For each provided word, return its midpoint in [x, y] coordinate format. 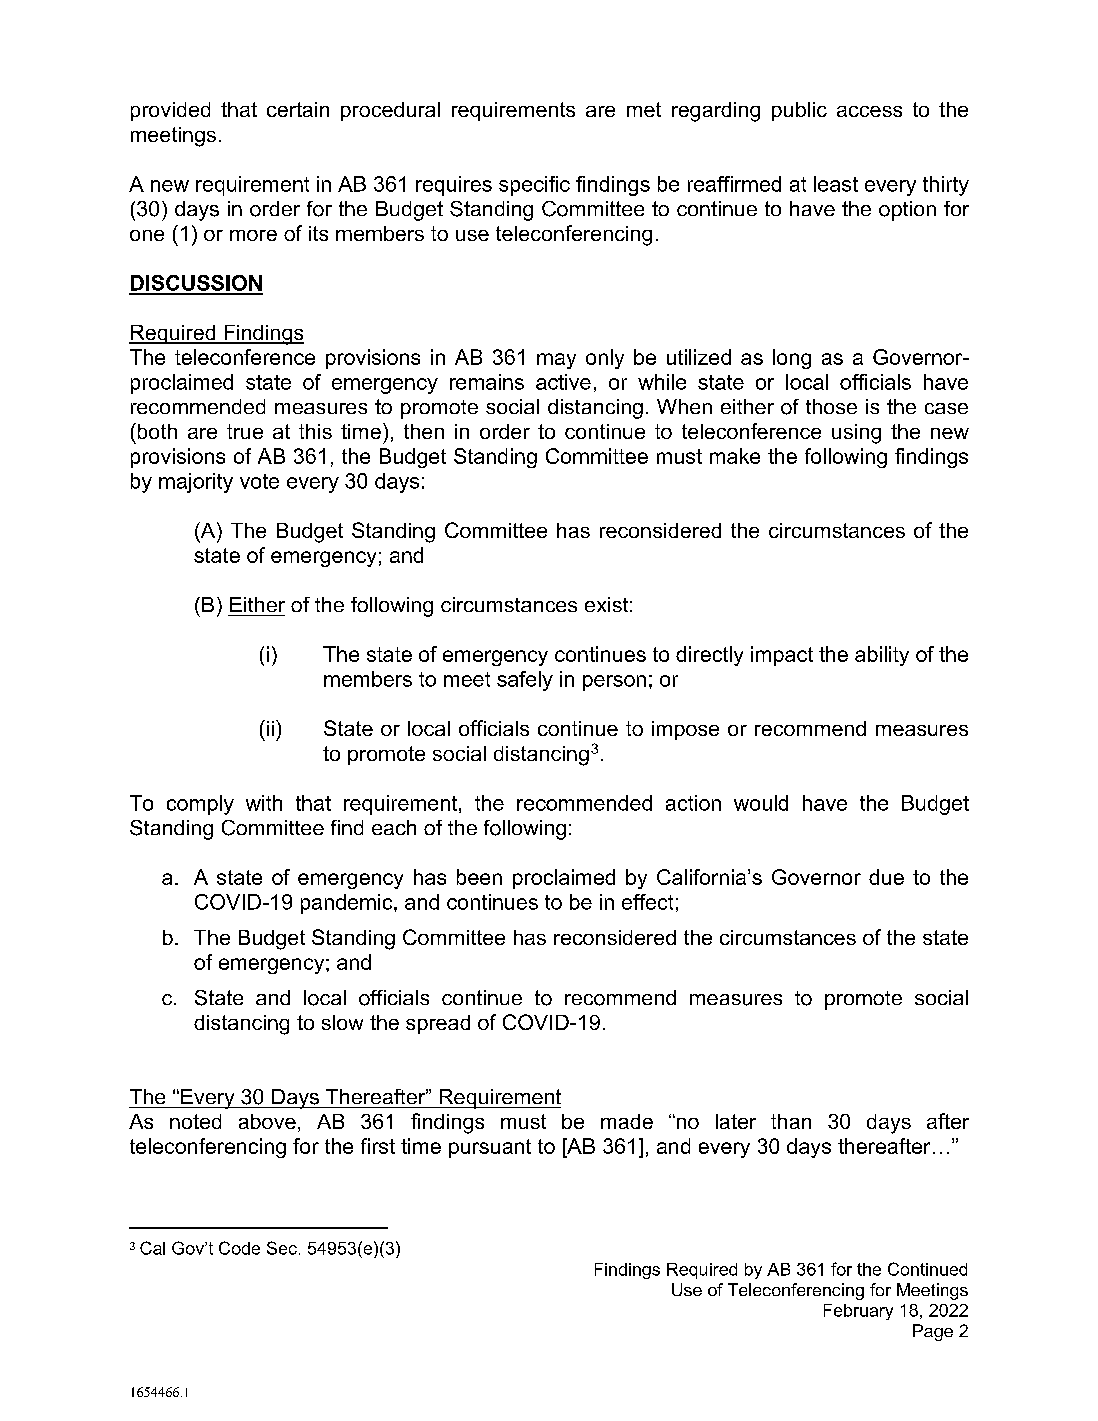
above [267, 1121]
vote [259, 481]
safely [525, 681]
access [869, 111]
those [831, 406]
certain [298, 109]
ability [882, 656]
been [479, 877]
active [563, 382]
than [791, 1121]
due [886, 877]
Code [239, 1248]
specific [534, 186]
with [264, 803]
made [627, 1121]
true [245, 431]
